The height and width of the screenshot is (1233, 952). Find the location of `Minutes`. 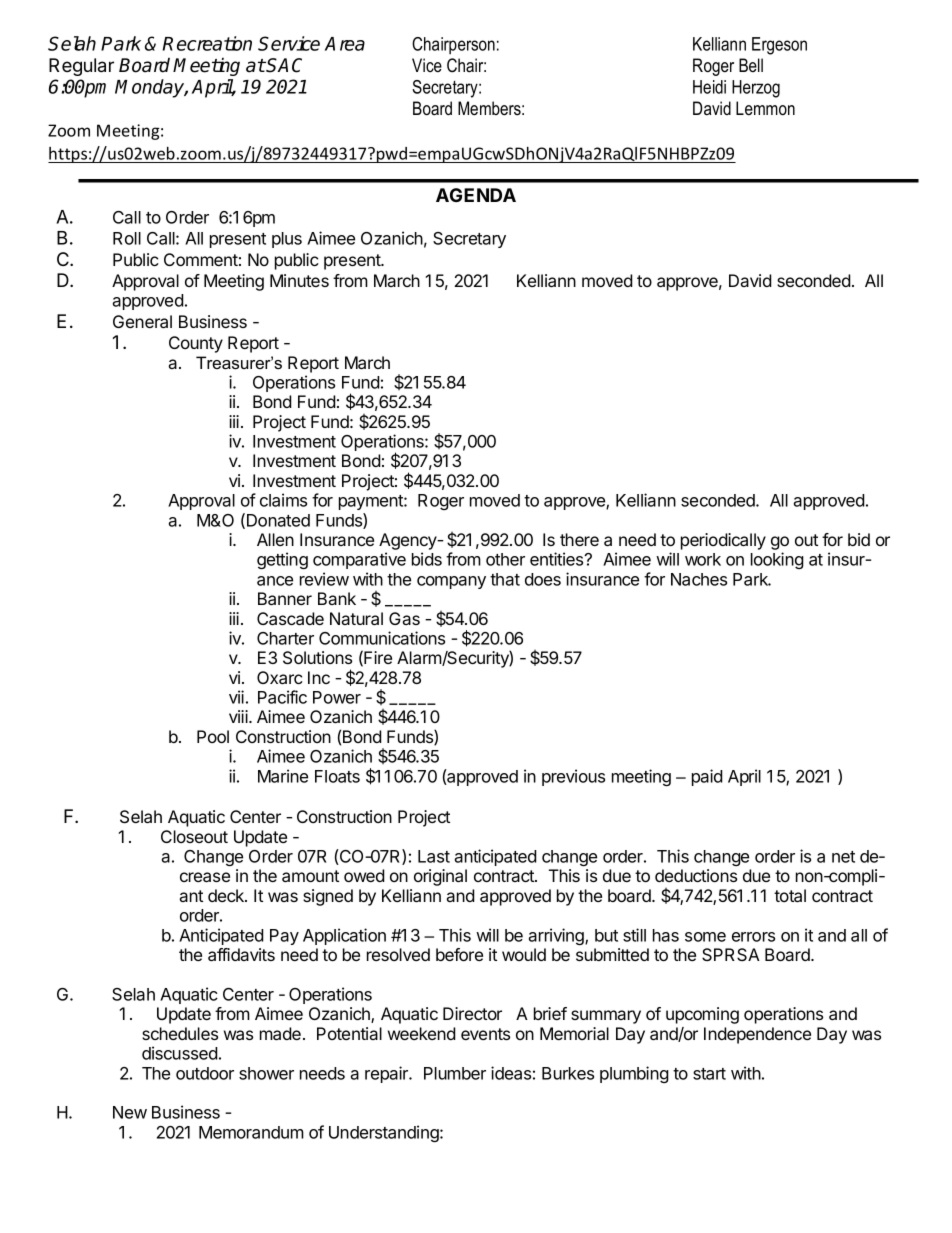

Minutes is located at coordinates (299, 280).
